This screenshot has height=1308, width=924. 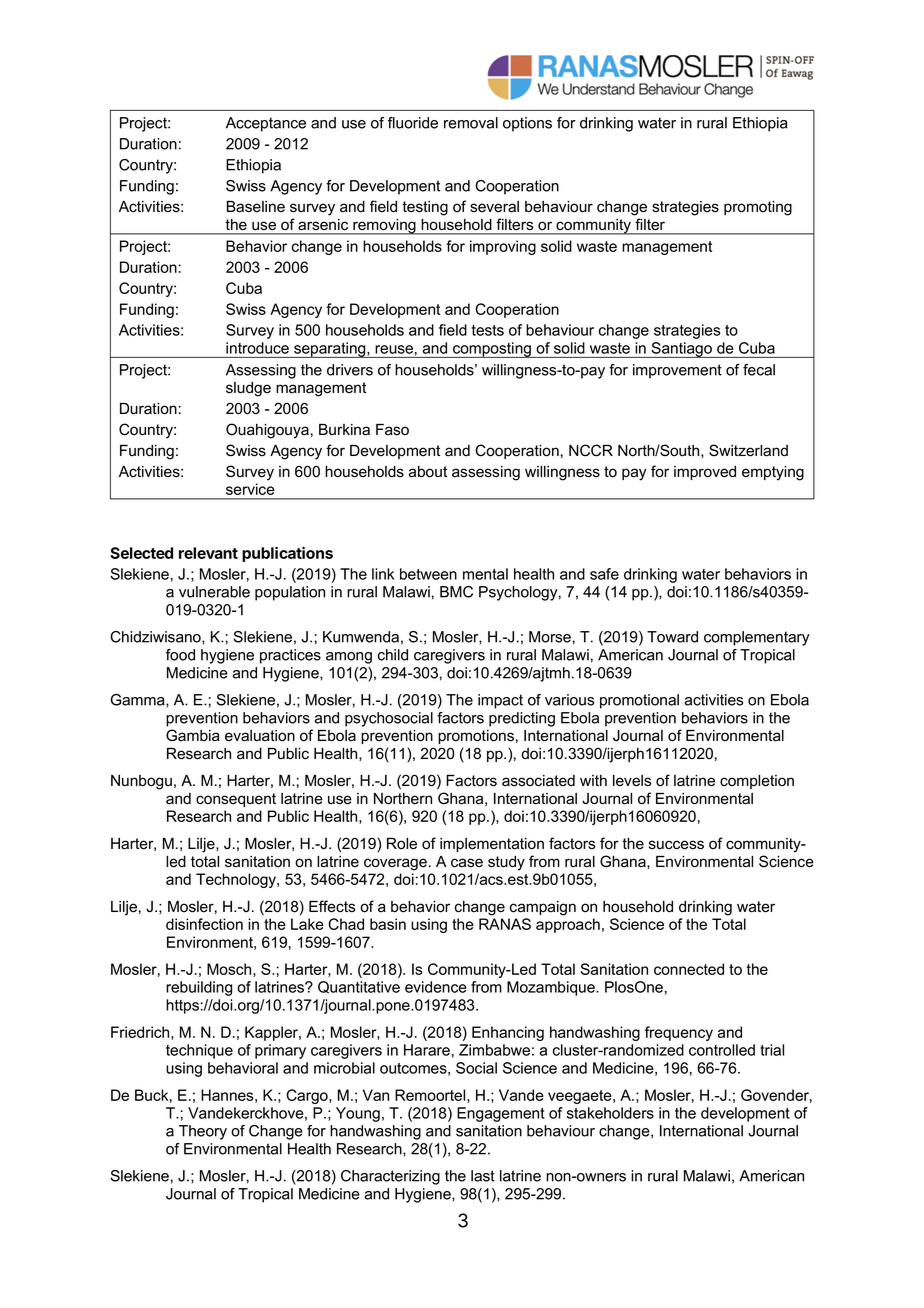 I want to click on disinfection, so click(x=204, y=924).
